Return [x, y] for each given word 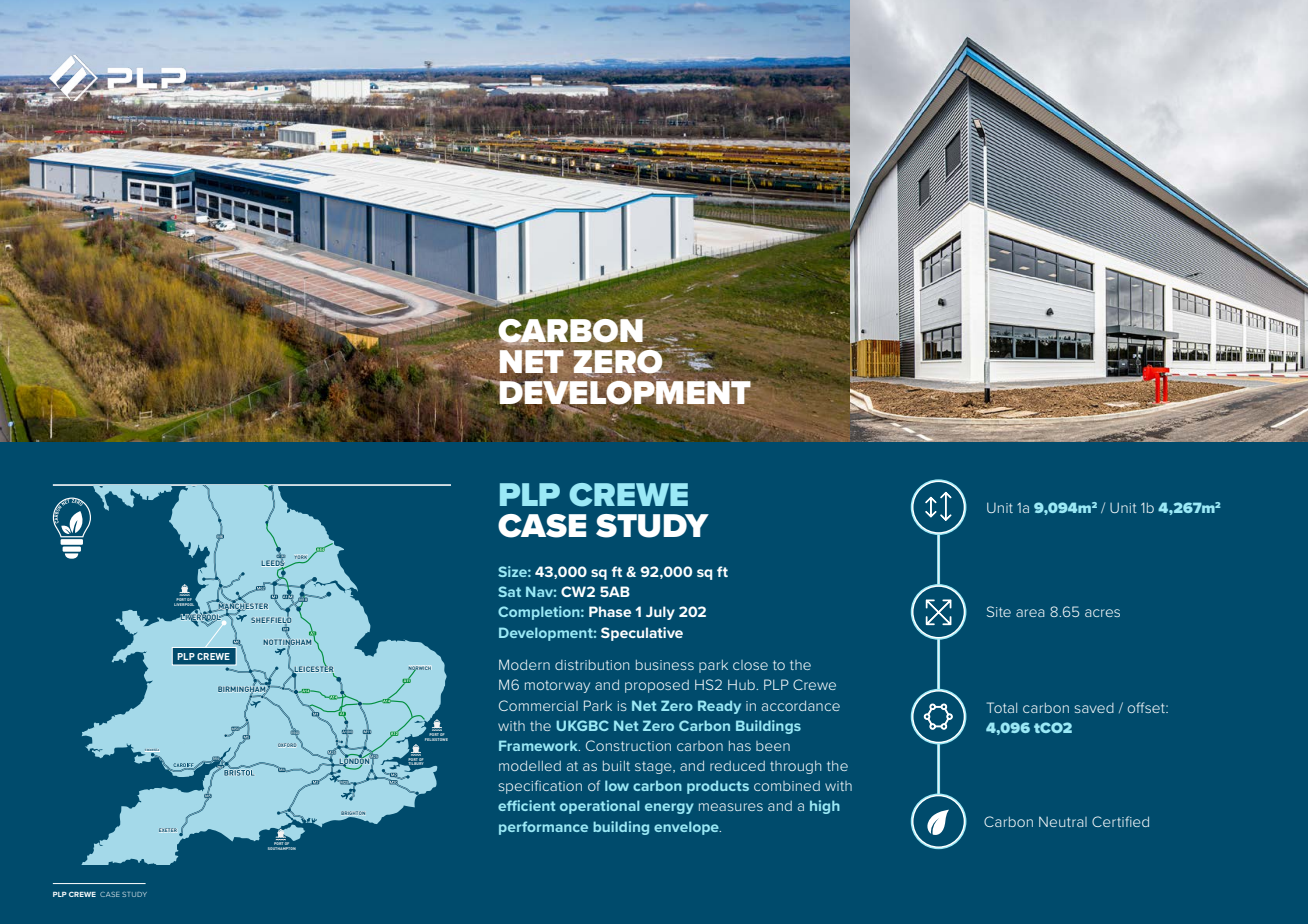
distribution [592, 665]
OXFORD [287, 745]
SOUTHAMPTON [282, 848]
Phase [610, 611]
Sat [509, 591]
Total [1002, 707]
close [750, 665]
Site [999, 611]
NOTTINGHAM [287, 642]
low [617, 785]
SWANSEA [152, 751]
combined [787, 786]
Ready [719, 707]
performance [543, 828]
